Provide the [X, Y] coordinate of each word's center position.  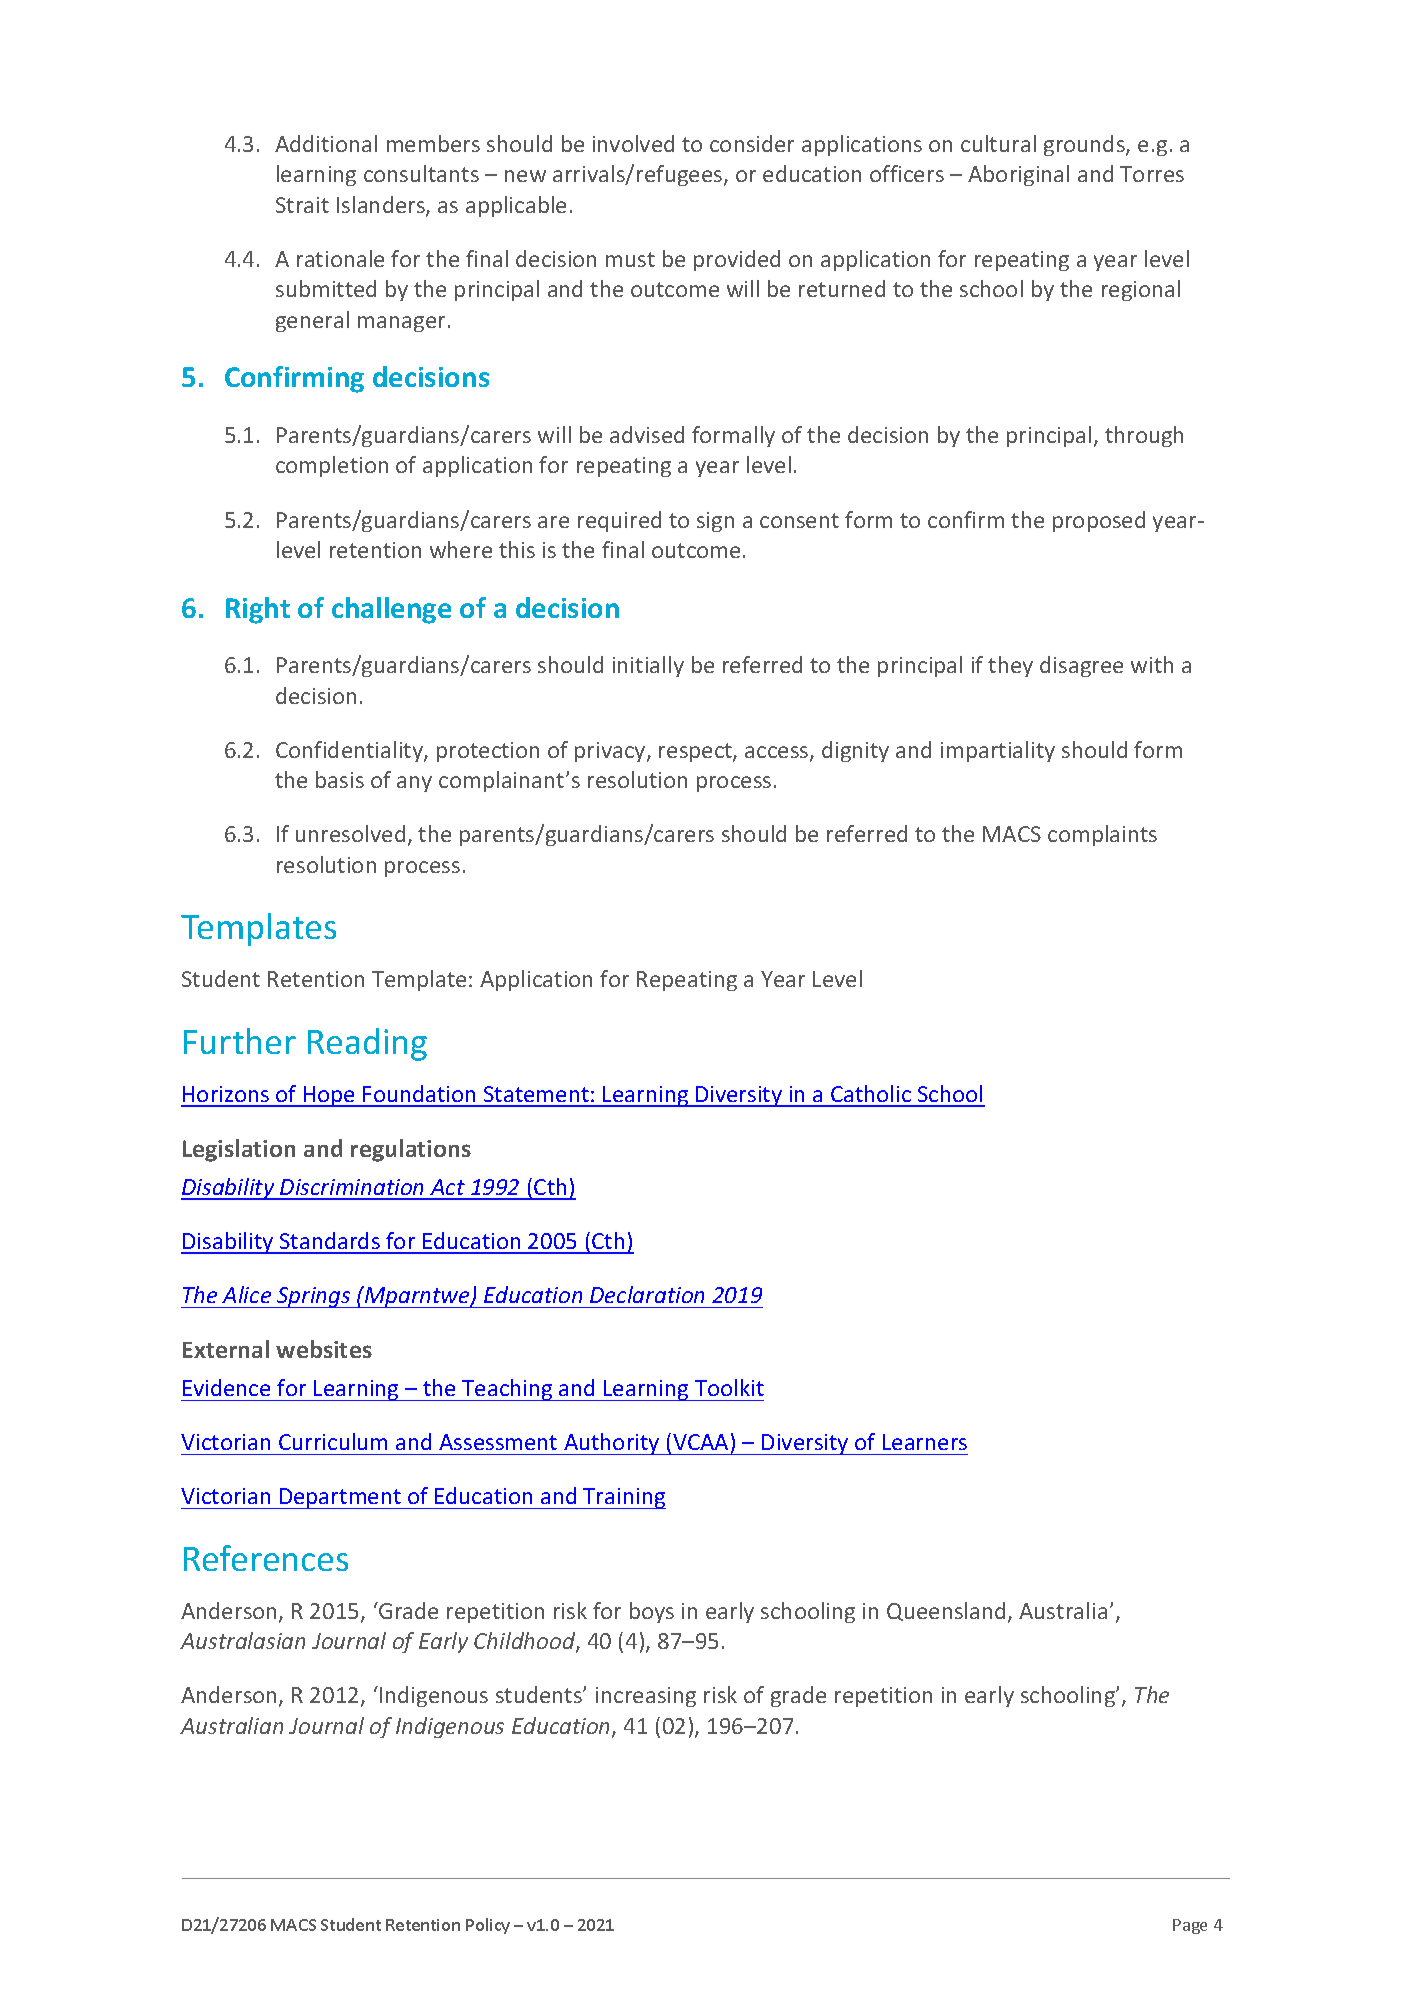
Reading [367, 1044]
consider [752, 143]
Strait [302, 205]
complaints [1102, 835]
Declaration [647, 1294]
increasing [646, 1697]
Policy [488, 1926]
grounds [1085, 145]
